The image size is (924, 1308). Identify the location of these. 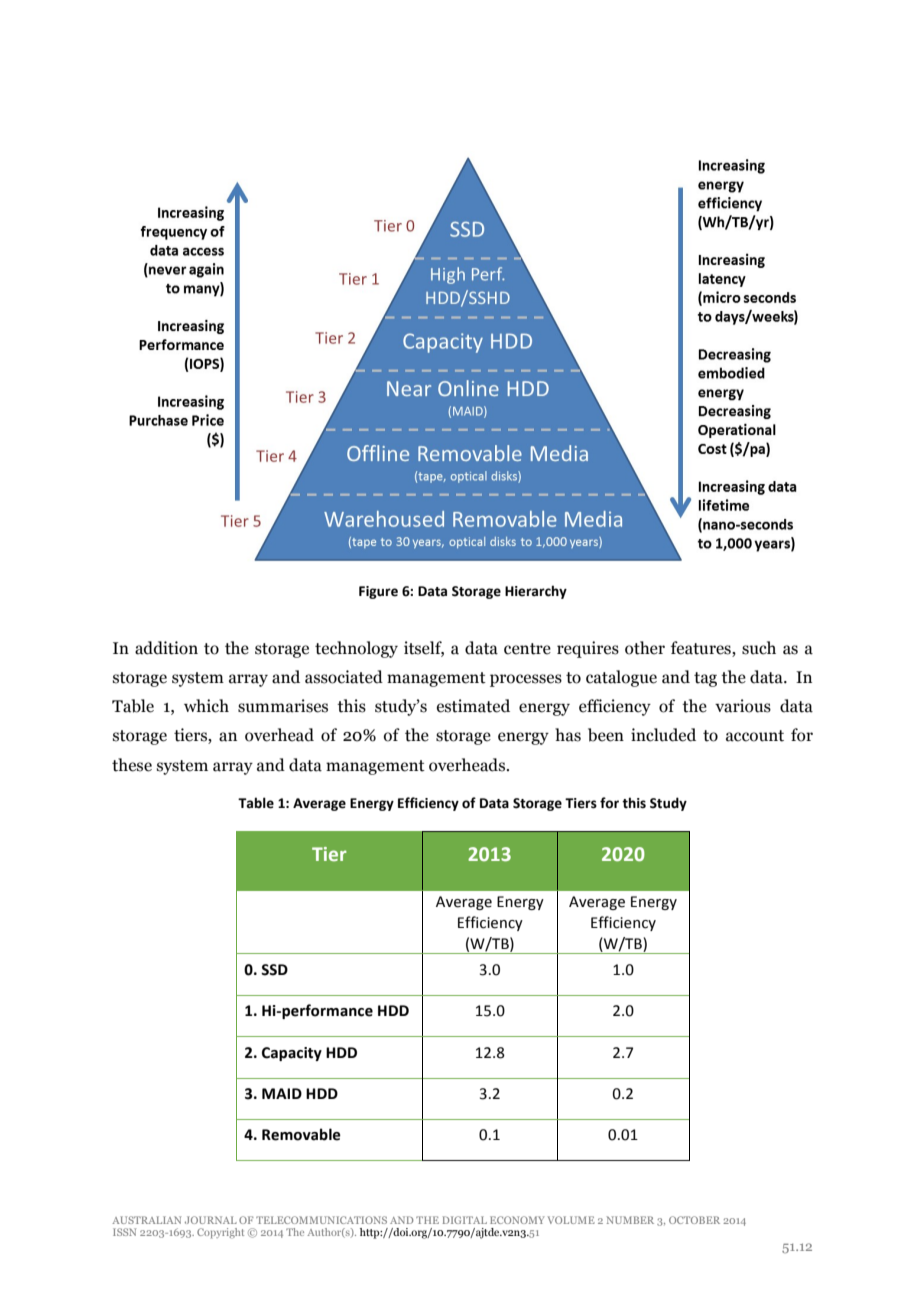
(132, 765).
